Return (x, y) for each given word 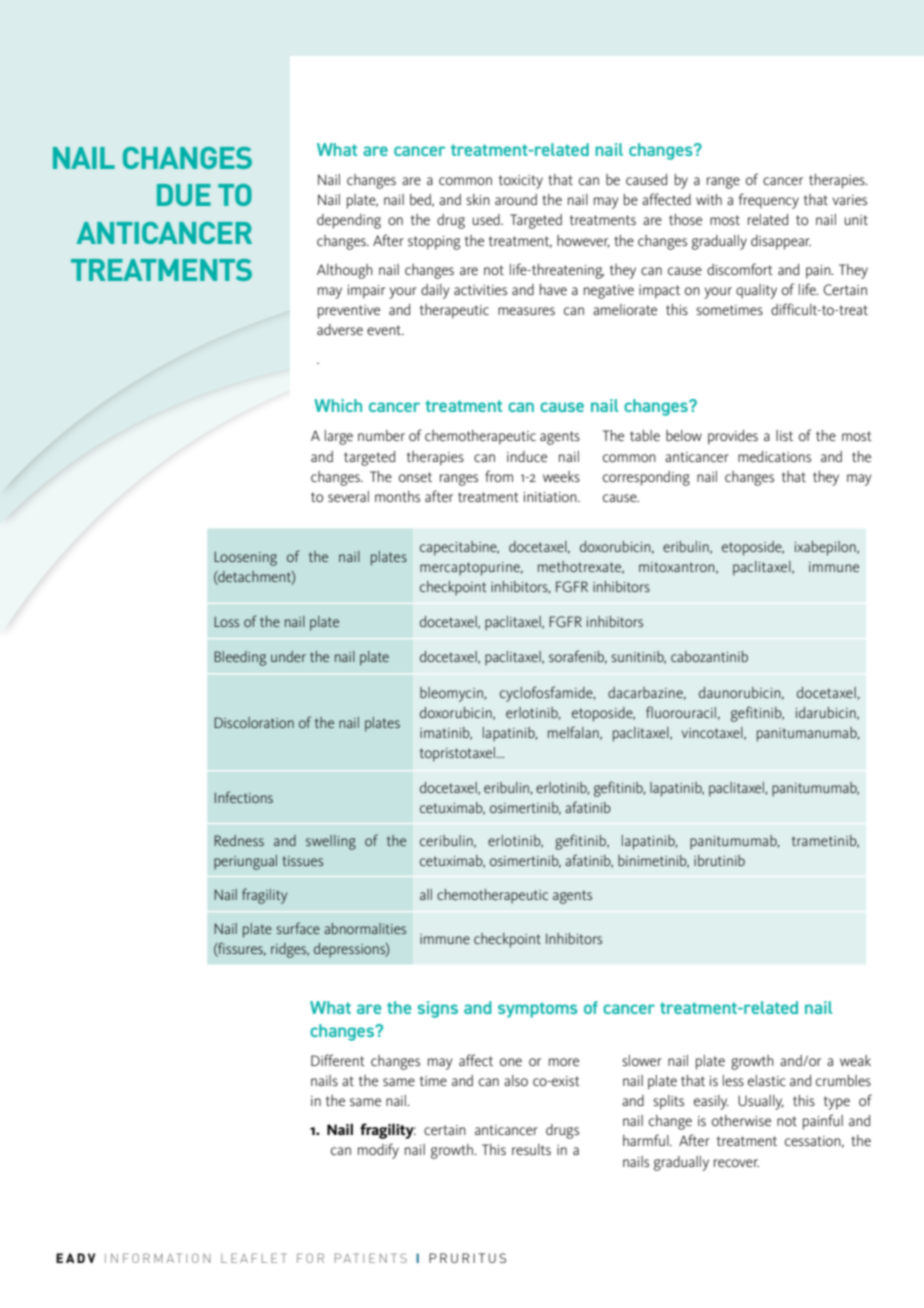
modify (378, 1151)
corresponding (646, 478)
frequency (769, 201)
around (516, 199)
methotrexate (581, 567)
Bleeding (240, 658)
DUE (184, 195)
